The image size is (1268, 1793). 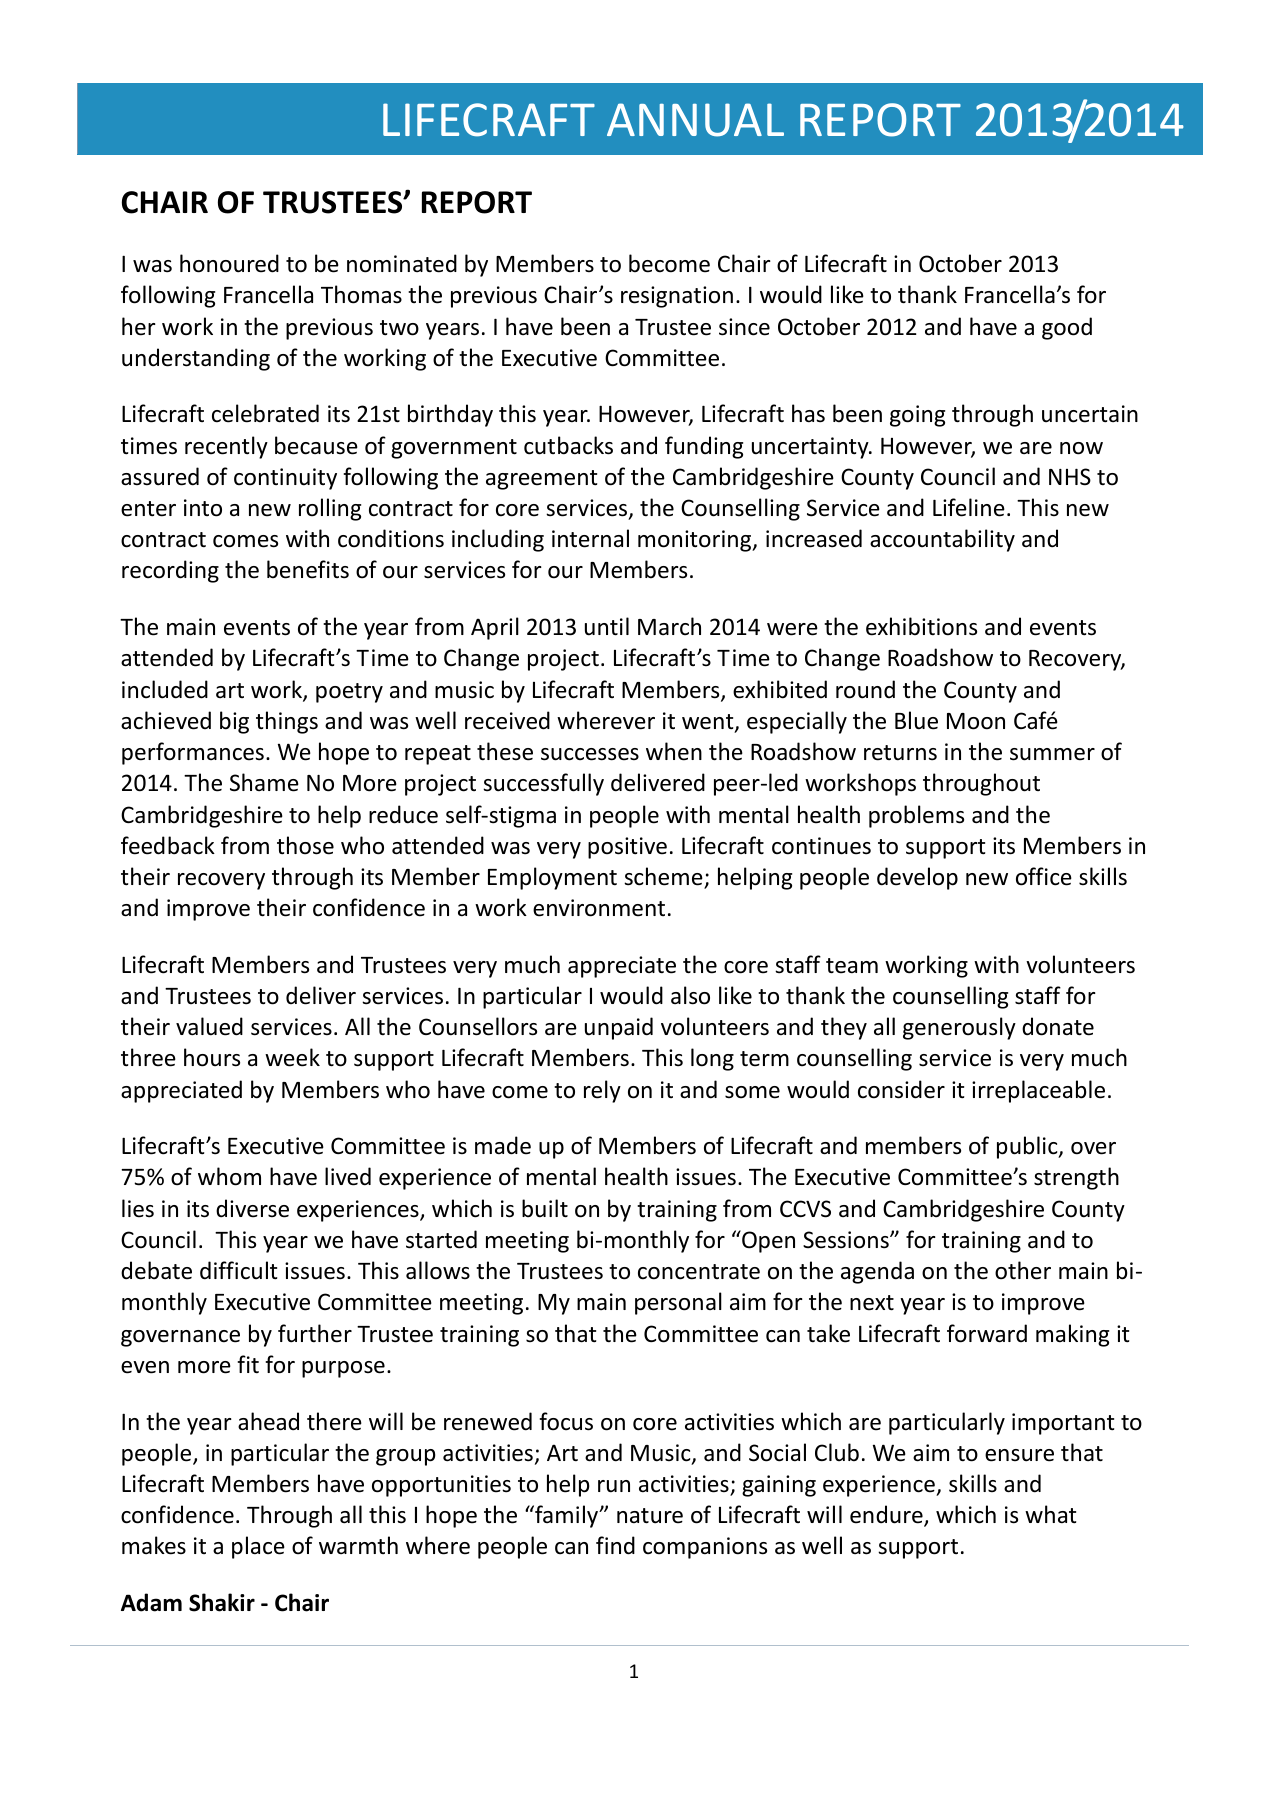 I want to click on endure, so click(x=887, y=1515).
